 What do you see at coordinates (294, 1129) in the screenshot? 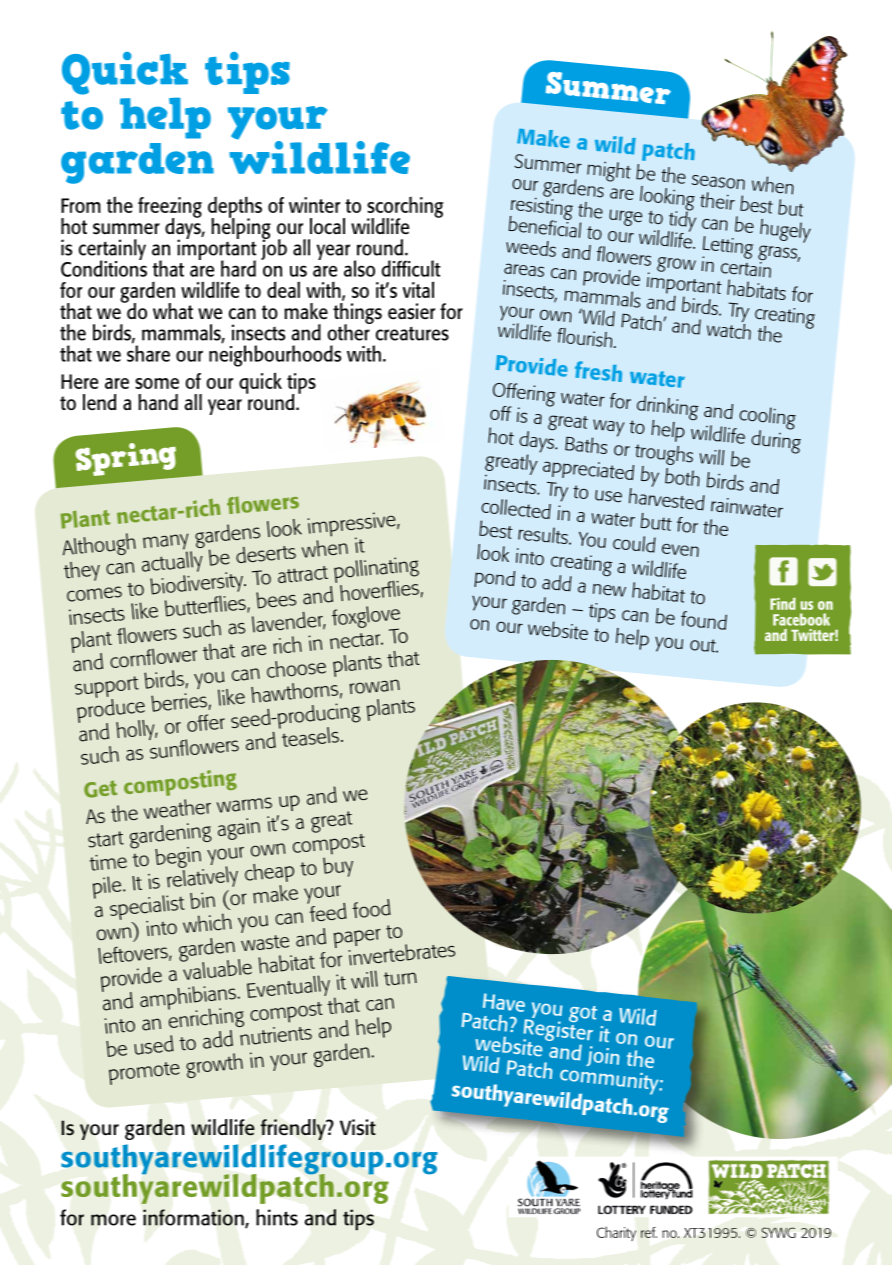
I see `friendly` at bounding box center [294, 1129].
